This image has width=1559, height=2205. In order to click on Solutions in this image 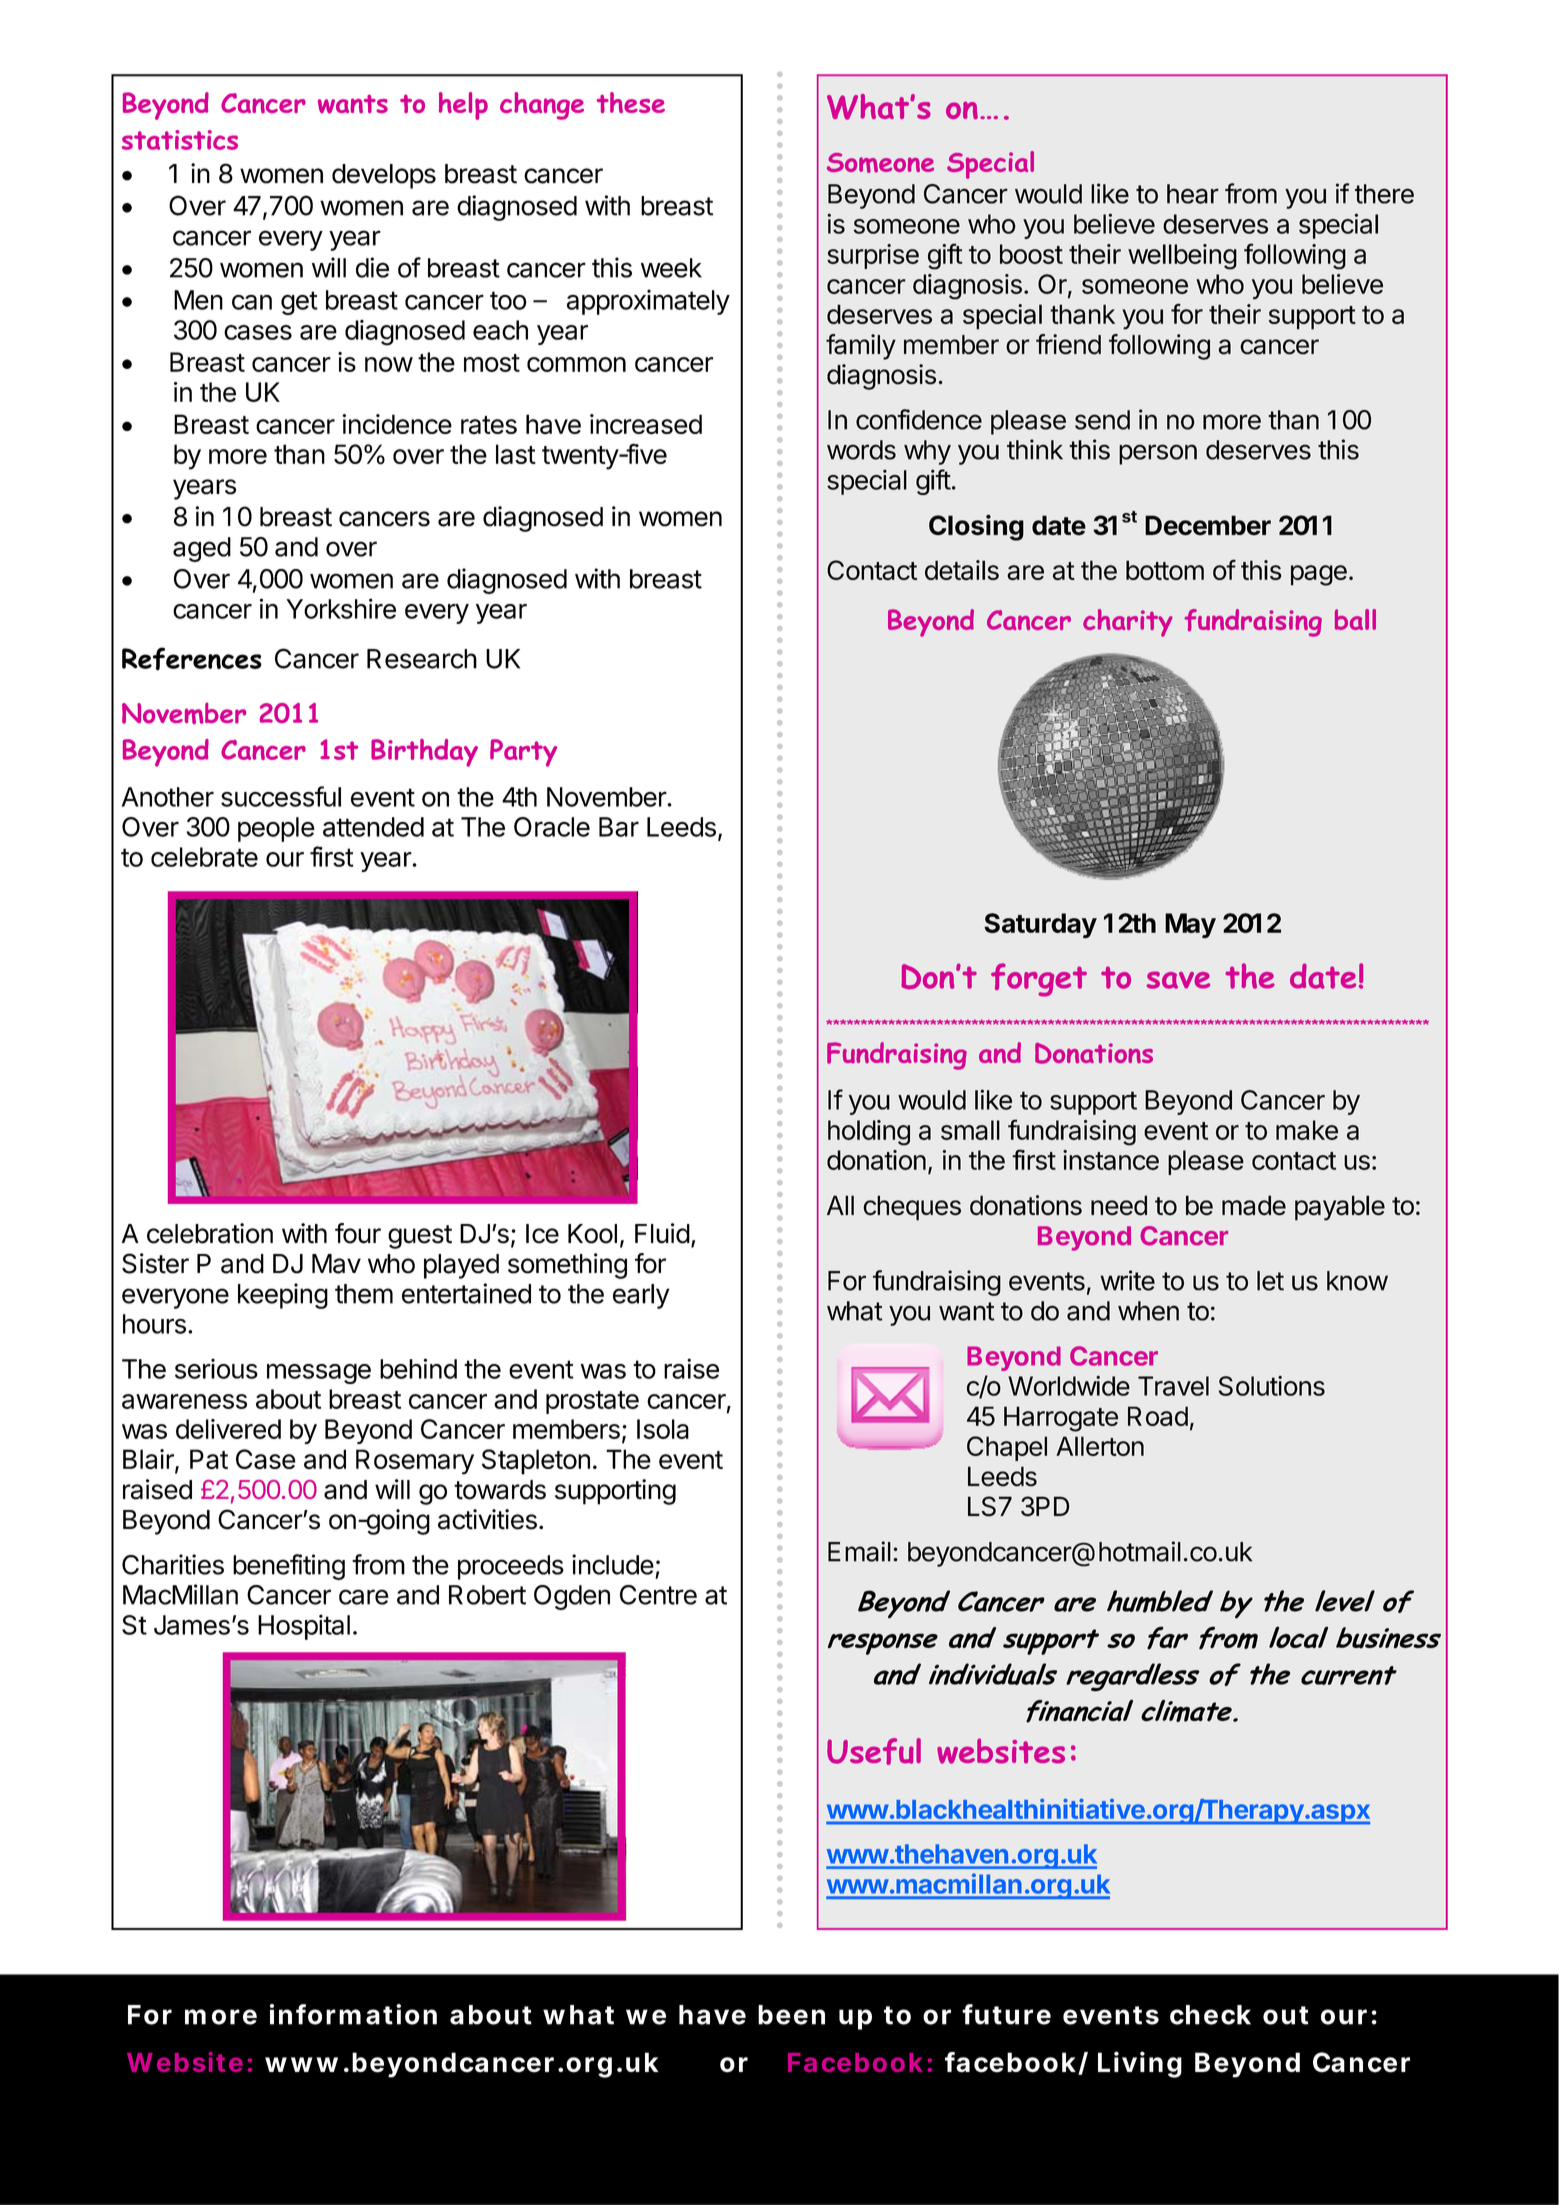, I will do `click(1272, 1386)`.
